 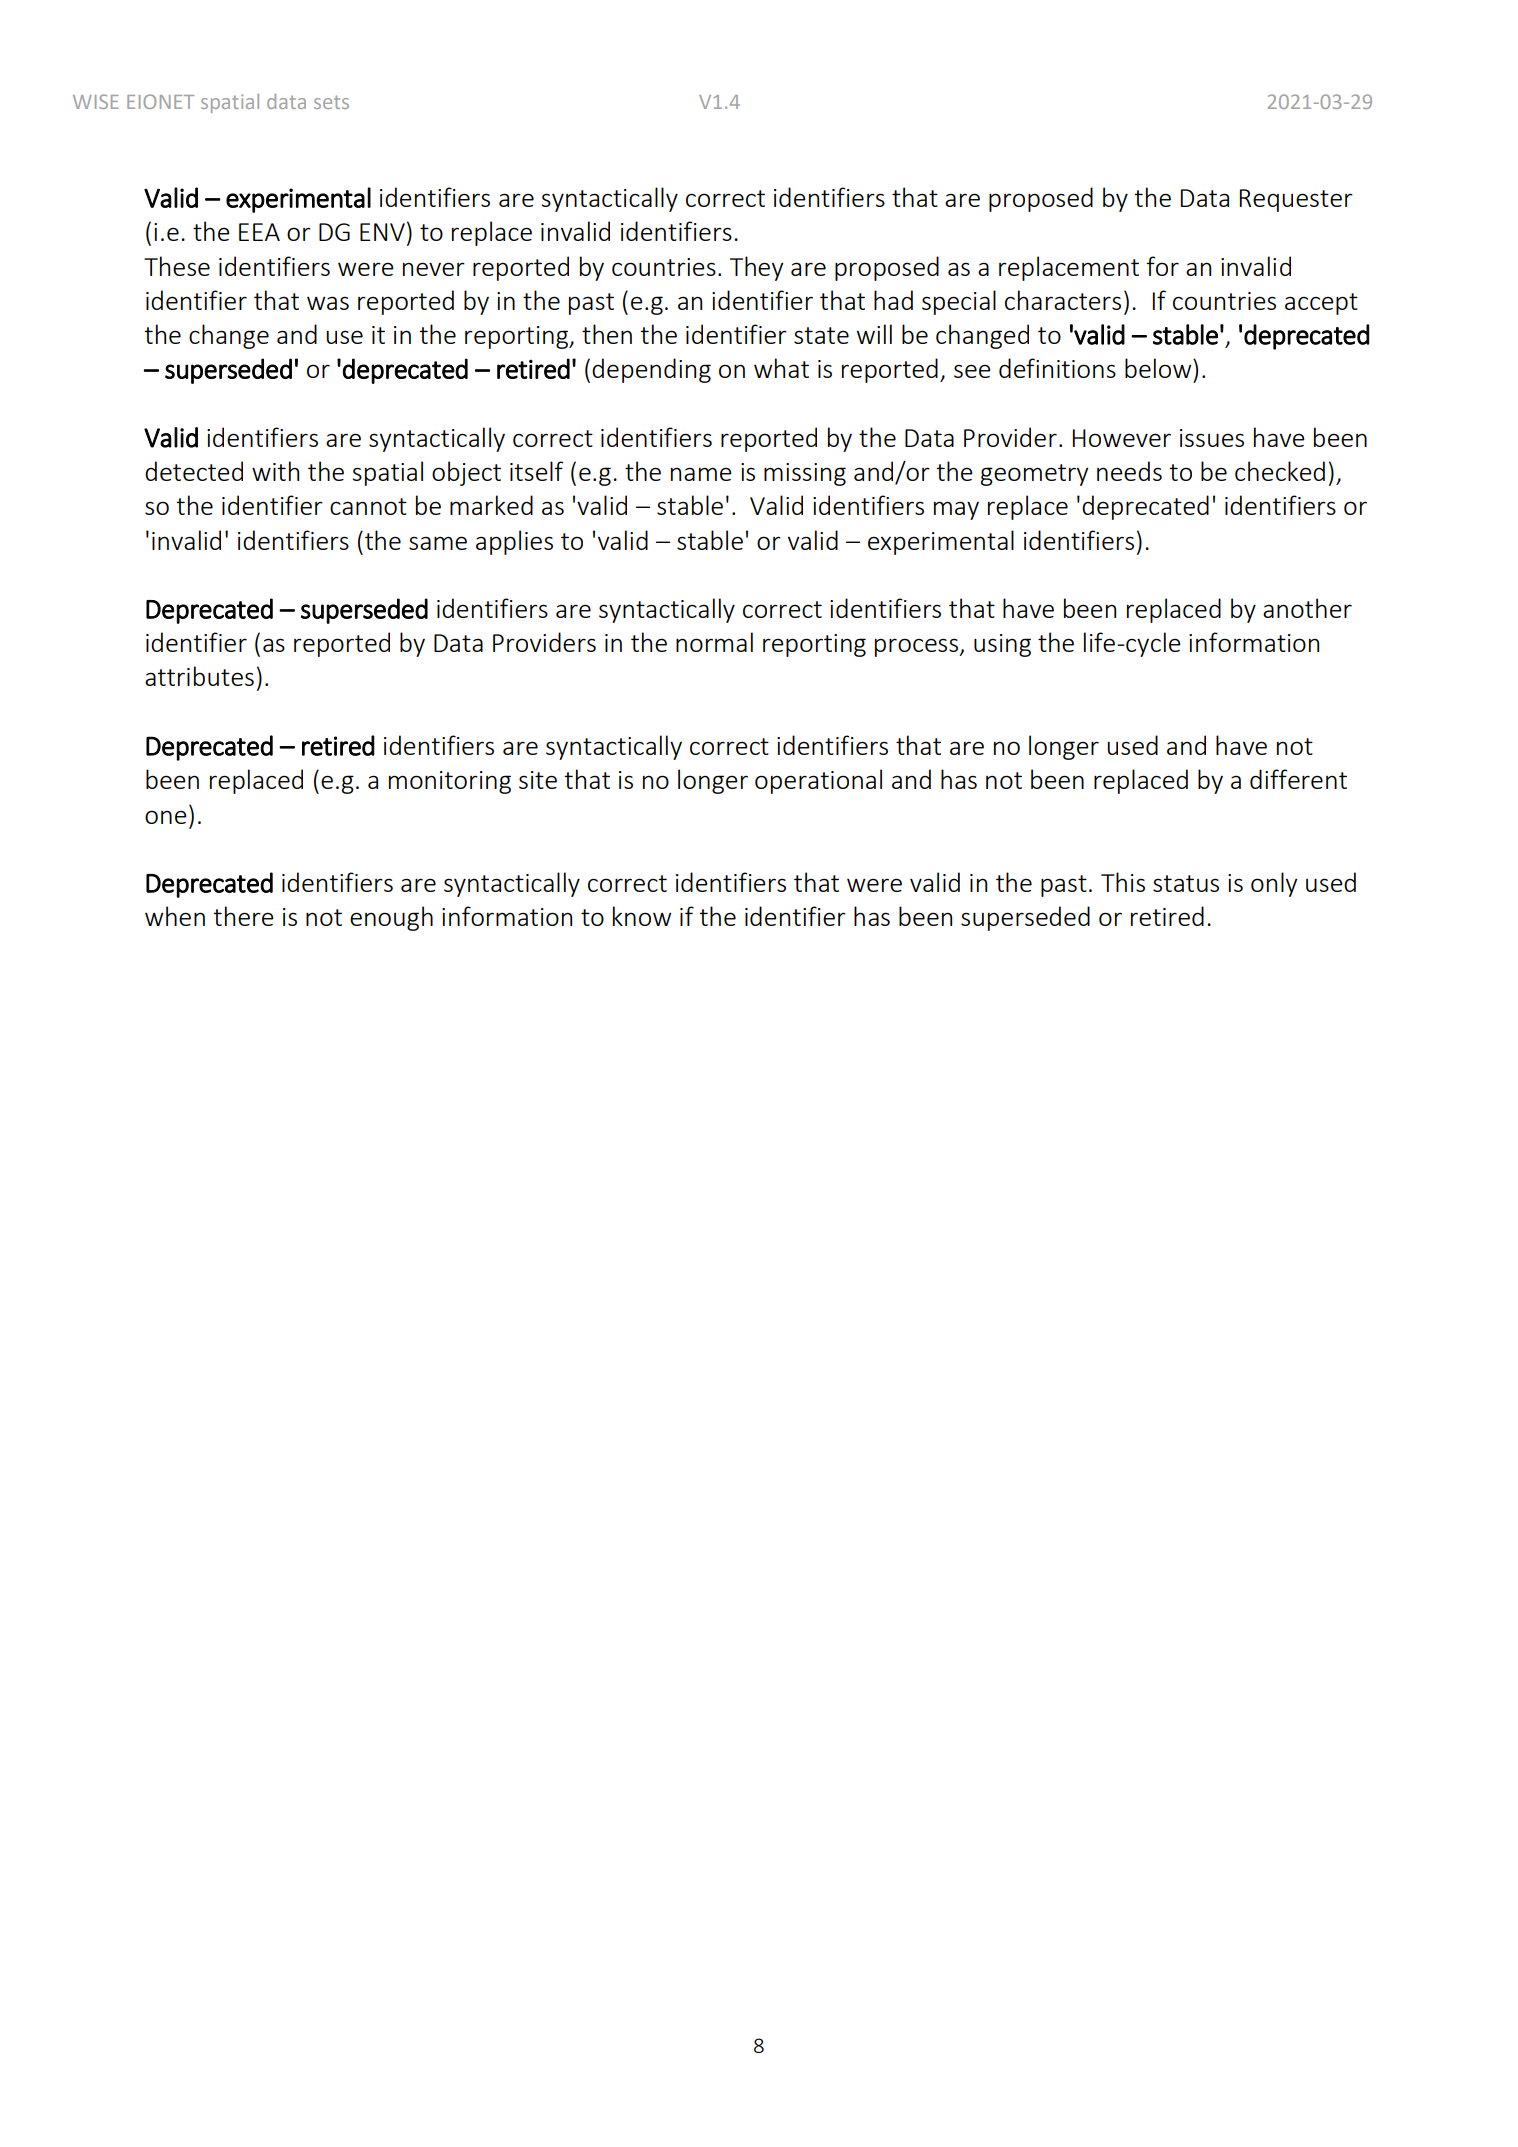 I want to click on name, so click(x=701, y=474).
